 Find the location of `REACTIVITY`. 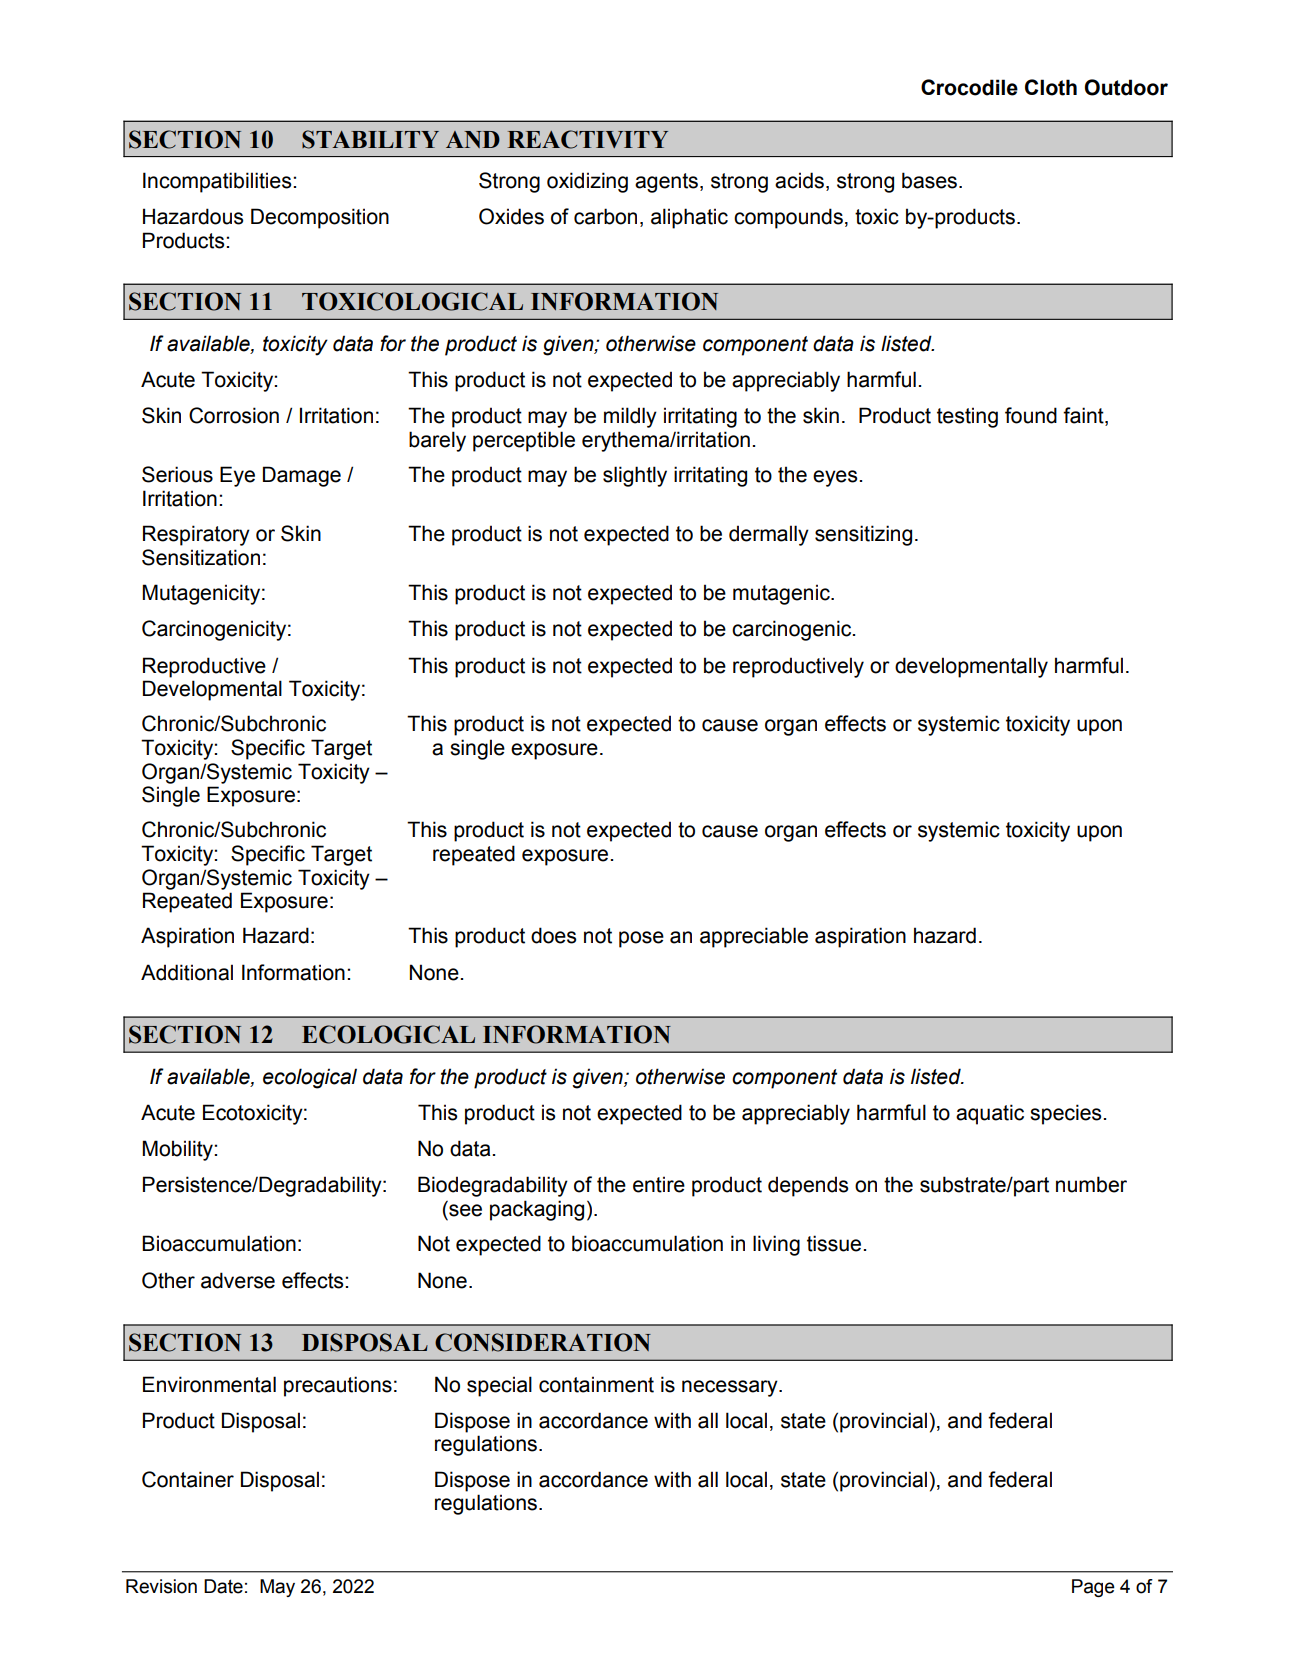

REACTIVITY is located at coordinates (587, 139).
